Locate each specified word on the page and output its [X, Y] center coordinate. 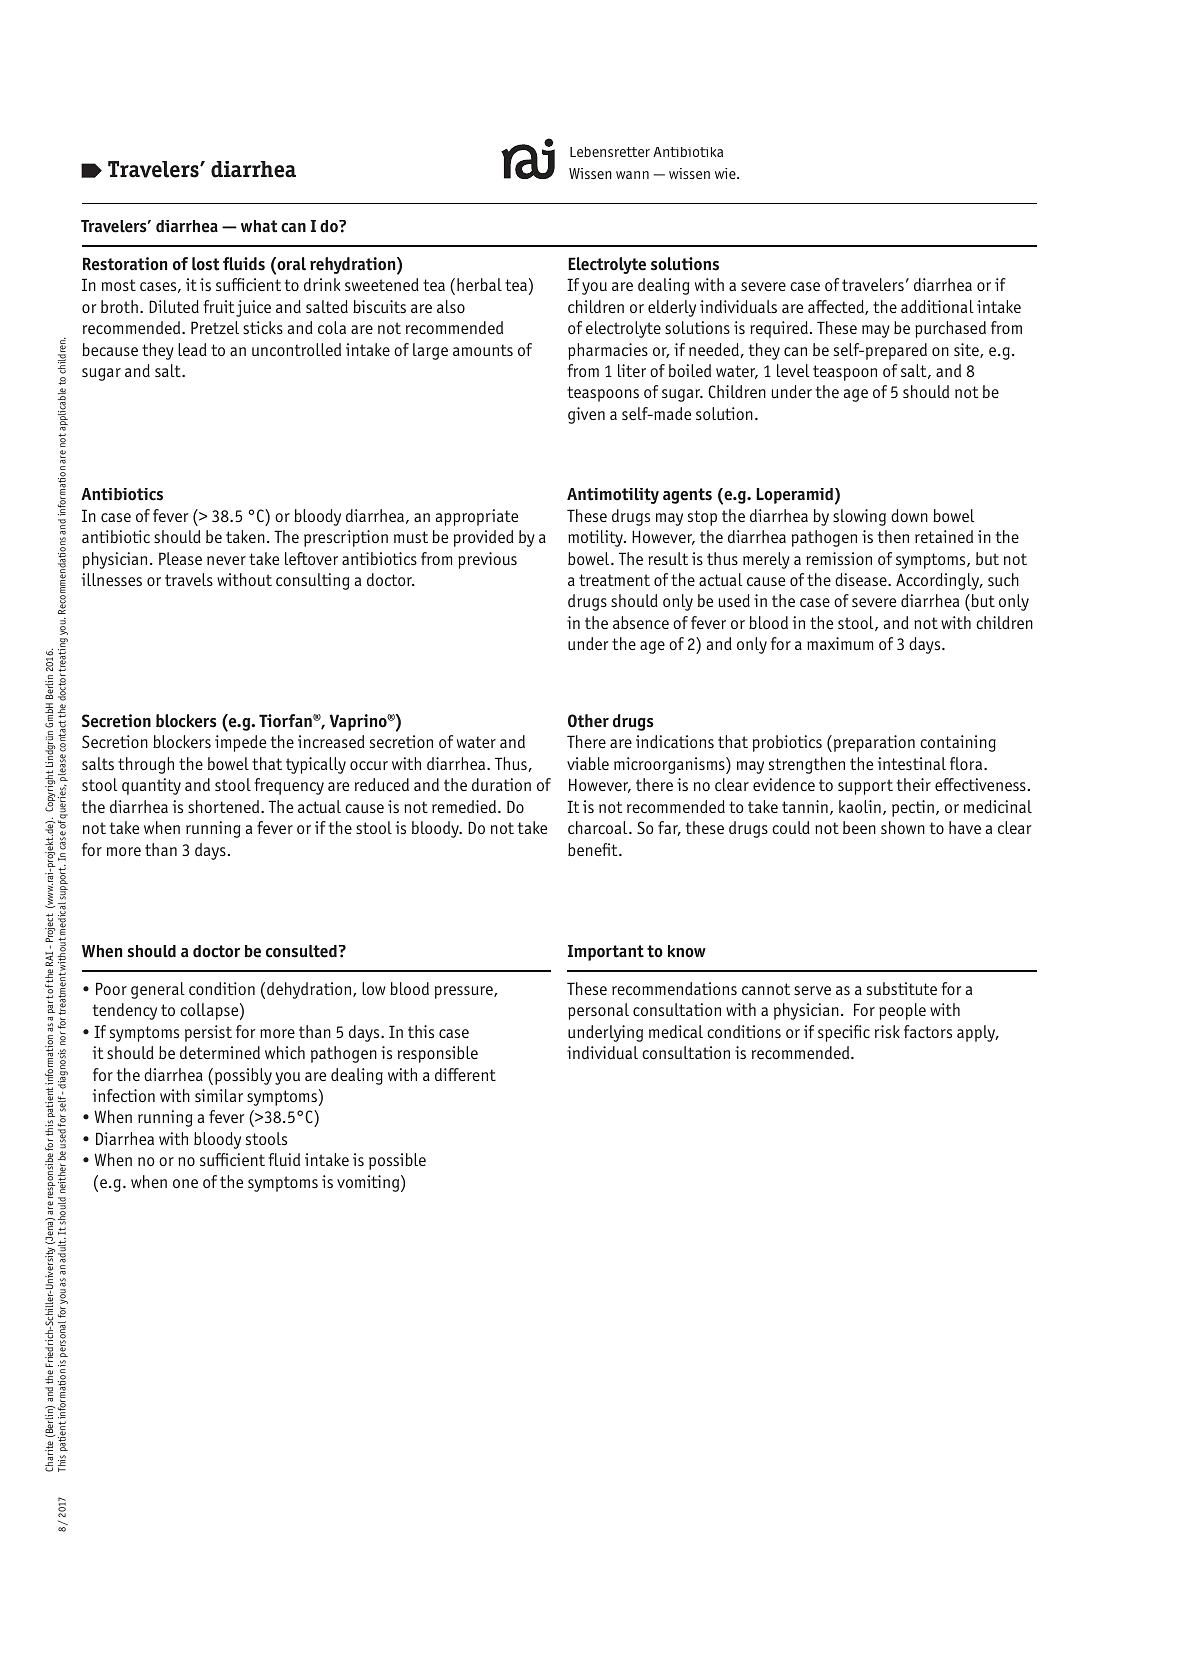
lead [192, 349]
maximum [840, 643]
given [586, 415]
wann [632, 175]
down [909, 515]
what [259, 226]
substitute [902, 988]
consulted [301, 951]
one [185, 1183]
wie [726, 173]
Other [588, 721]
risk [887, 1031]
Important [606, 953]
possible [397, 1161]
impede [240, 743]
